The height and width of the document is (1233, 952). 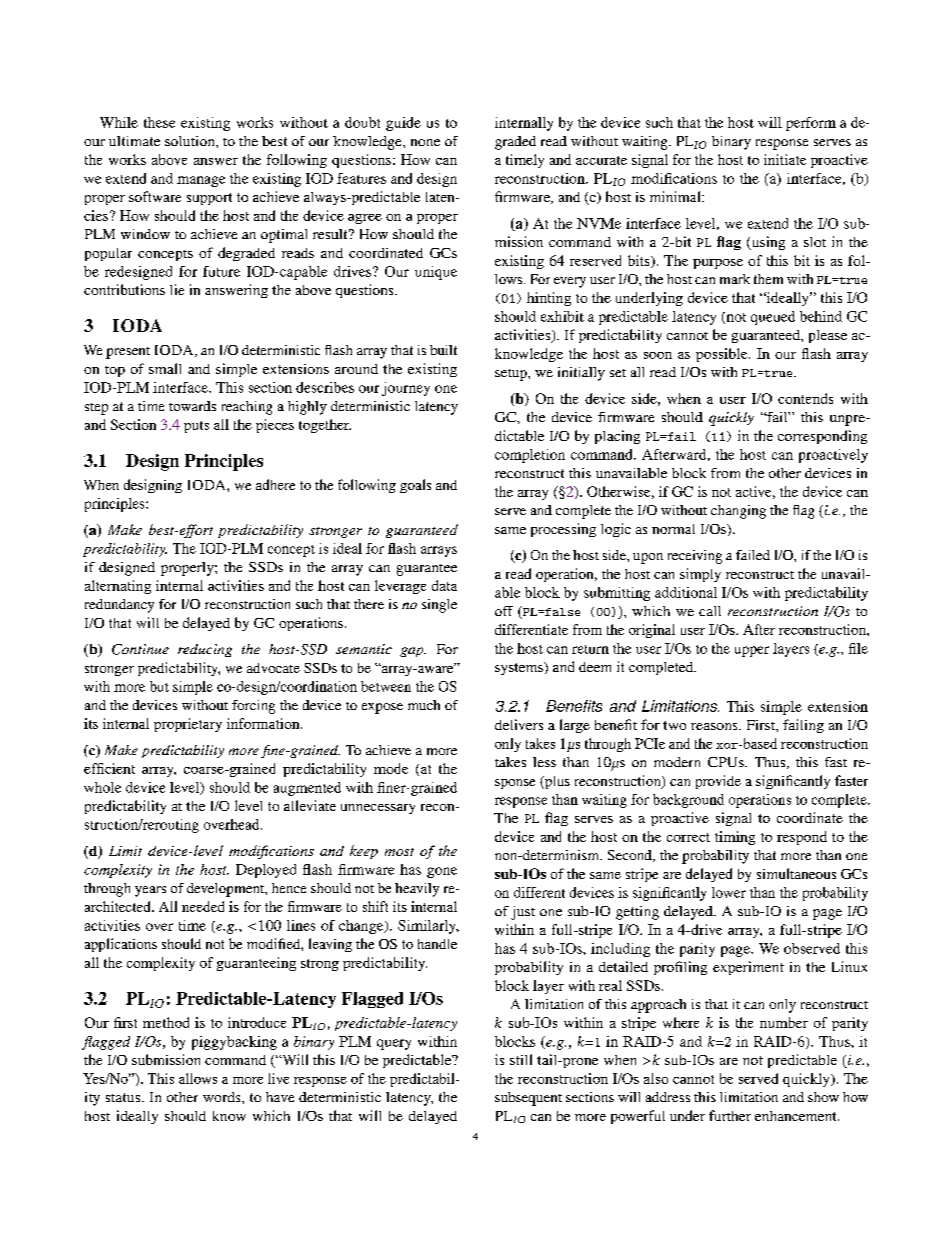 What do you see at coordinates (512, 375) in the document?
I see `setup` at bounding box center [512, 375].
